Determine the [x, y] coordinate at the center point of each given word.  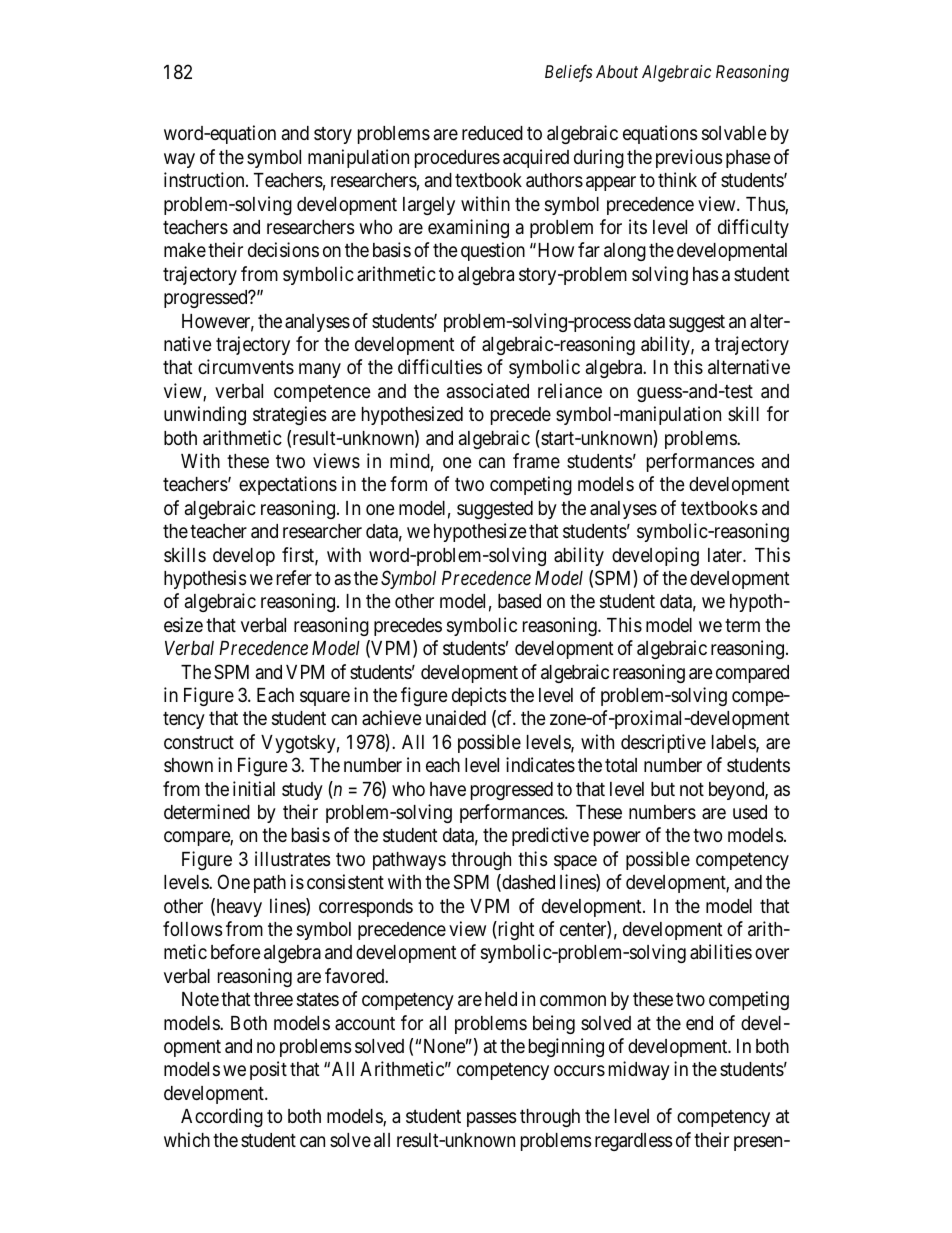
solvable [734, 133]
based [519, 601]
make [185, 250]
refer [294, 577]
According [222, 1117]
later [726, 555]
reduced [492, 133]
